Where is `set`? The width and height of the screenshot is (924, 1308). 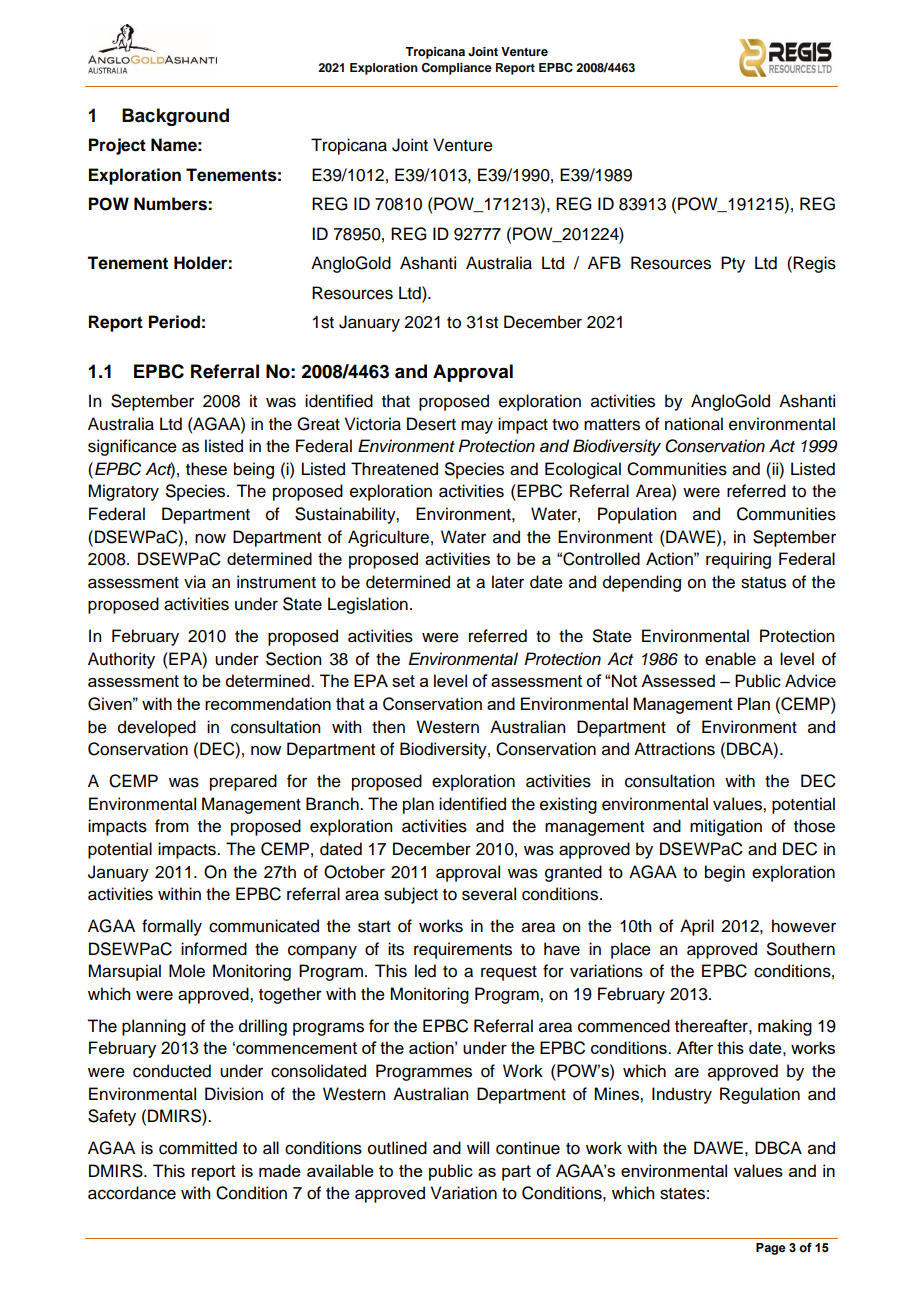 set is located at coordinates (403, 681).
